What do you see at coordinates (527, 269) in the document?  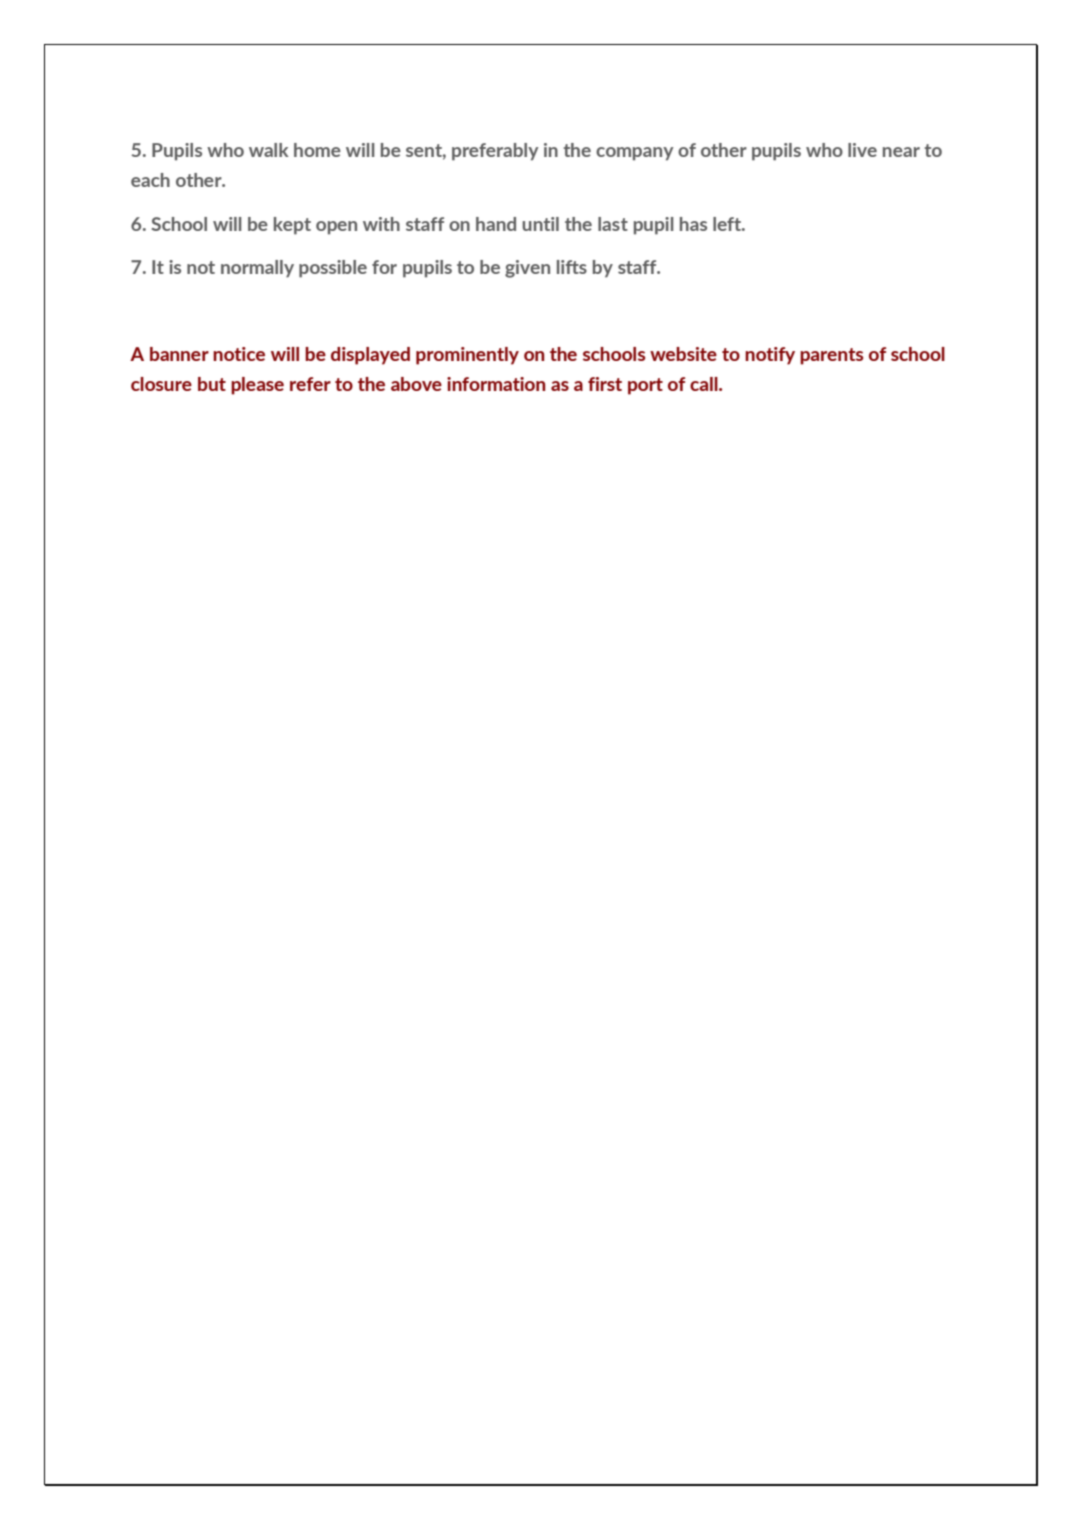 I see `given` at bounding box center [527, 269].
